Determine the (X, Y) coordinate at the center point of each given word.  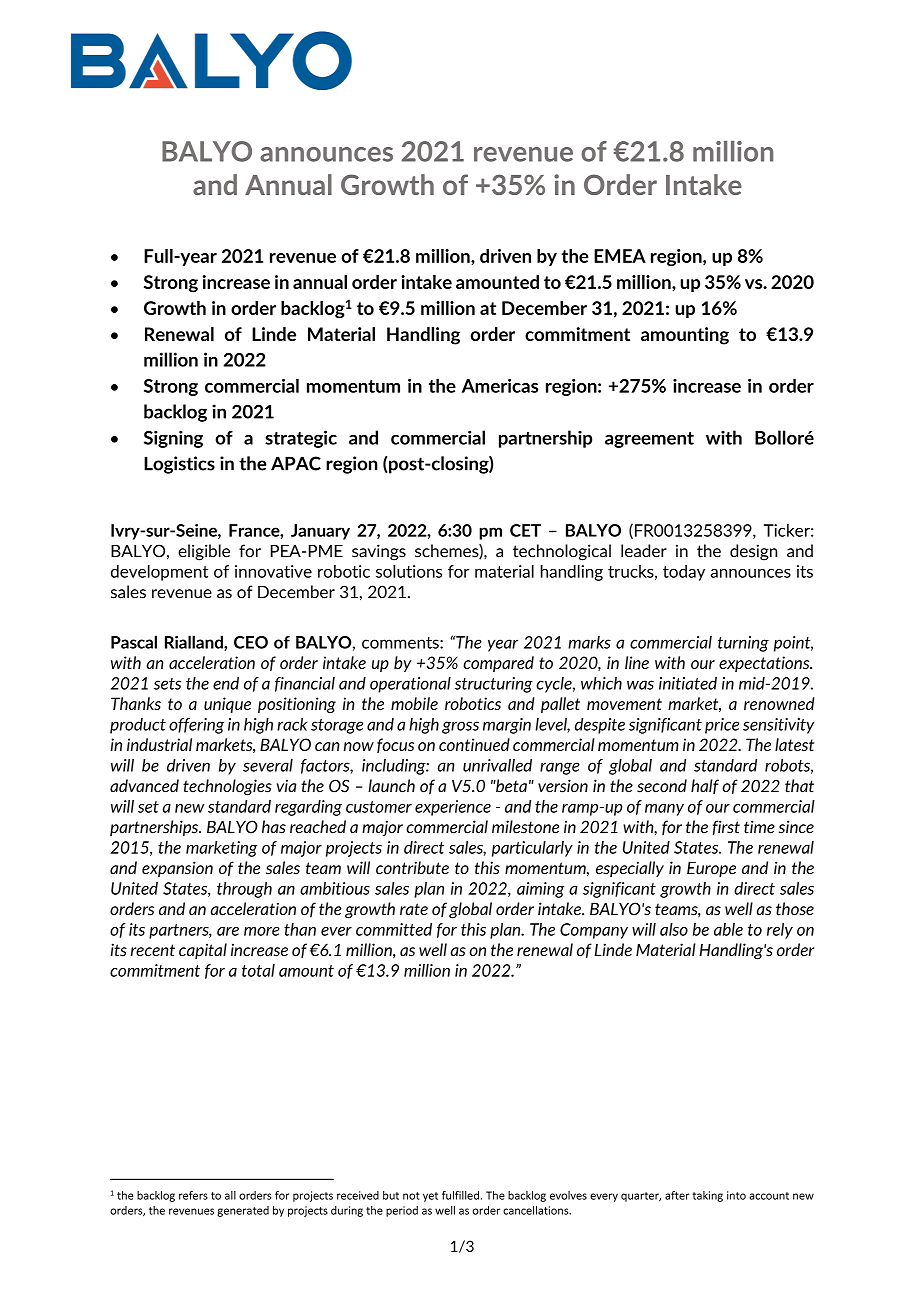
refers (193, 1195)
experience (453, 808)
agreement (649, 440)
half (705, 786)
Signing (173, 439)
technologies (227, 787)
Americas (500, 386)
